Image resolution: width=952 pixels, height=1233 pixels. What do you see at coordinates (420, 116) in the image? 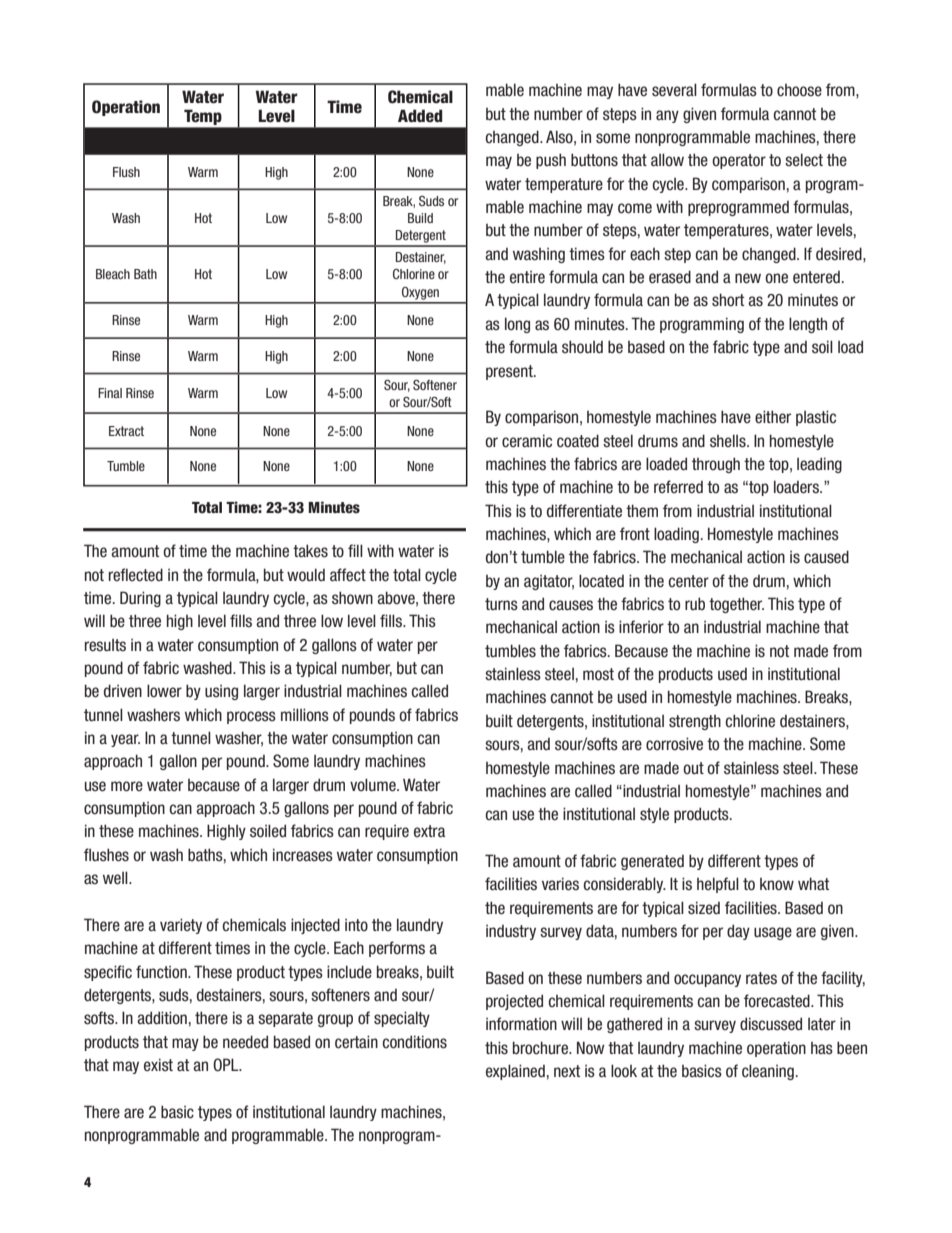
I see `Added` at bounding box center [420, 116].
